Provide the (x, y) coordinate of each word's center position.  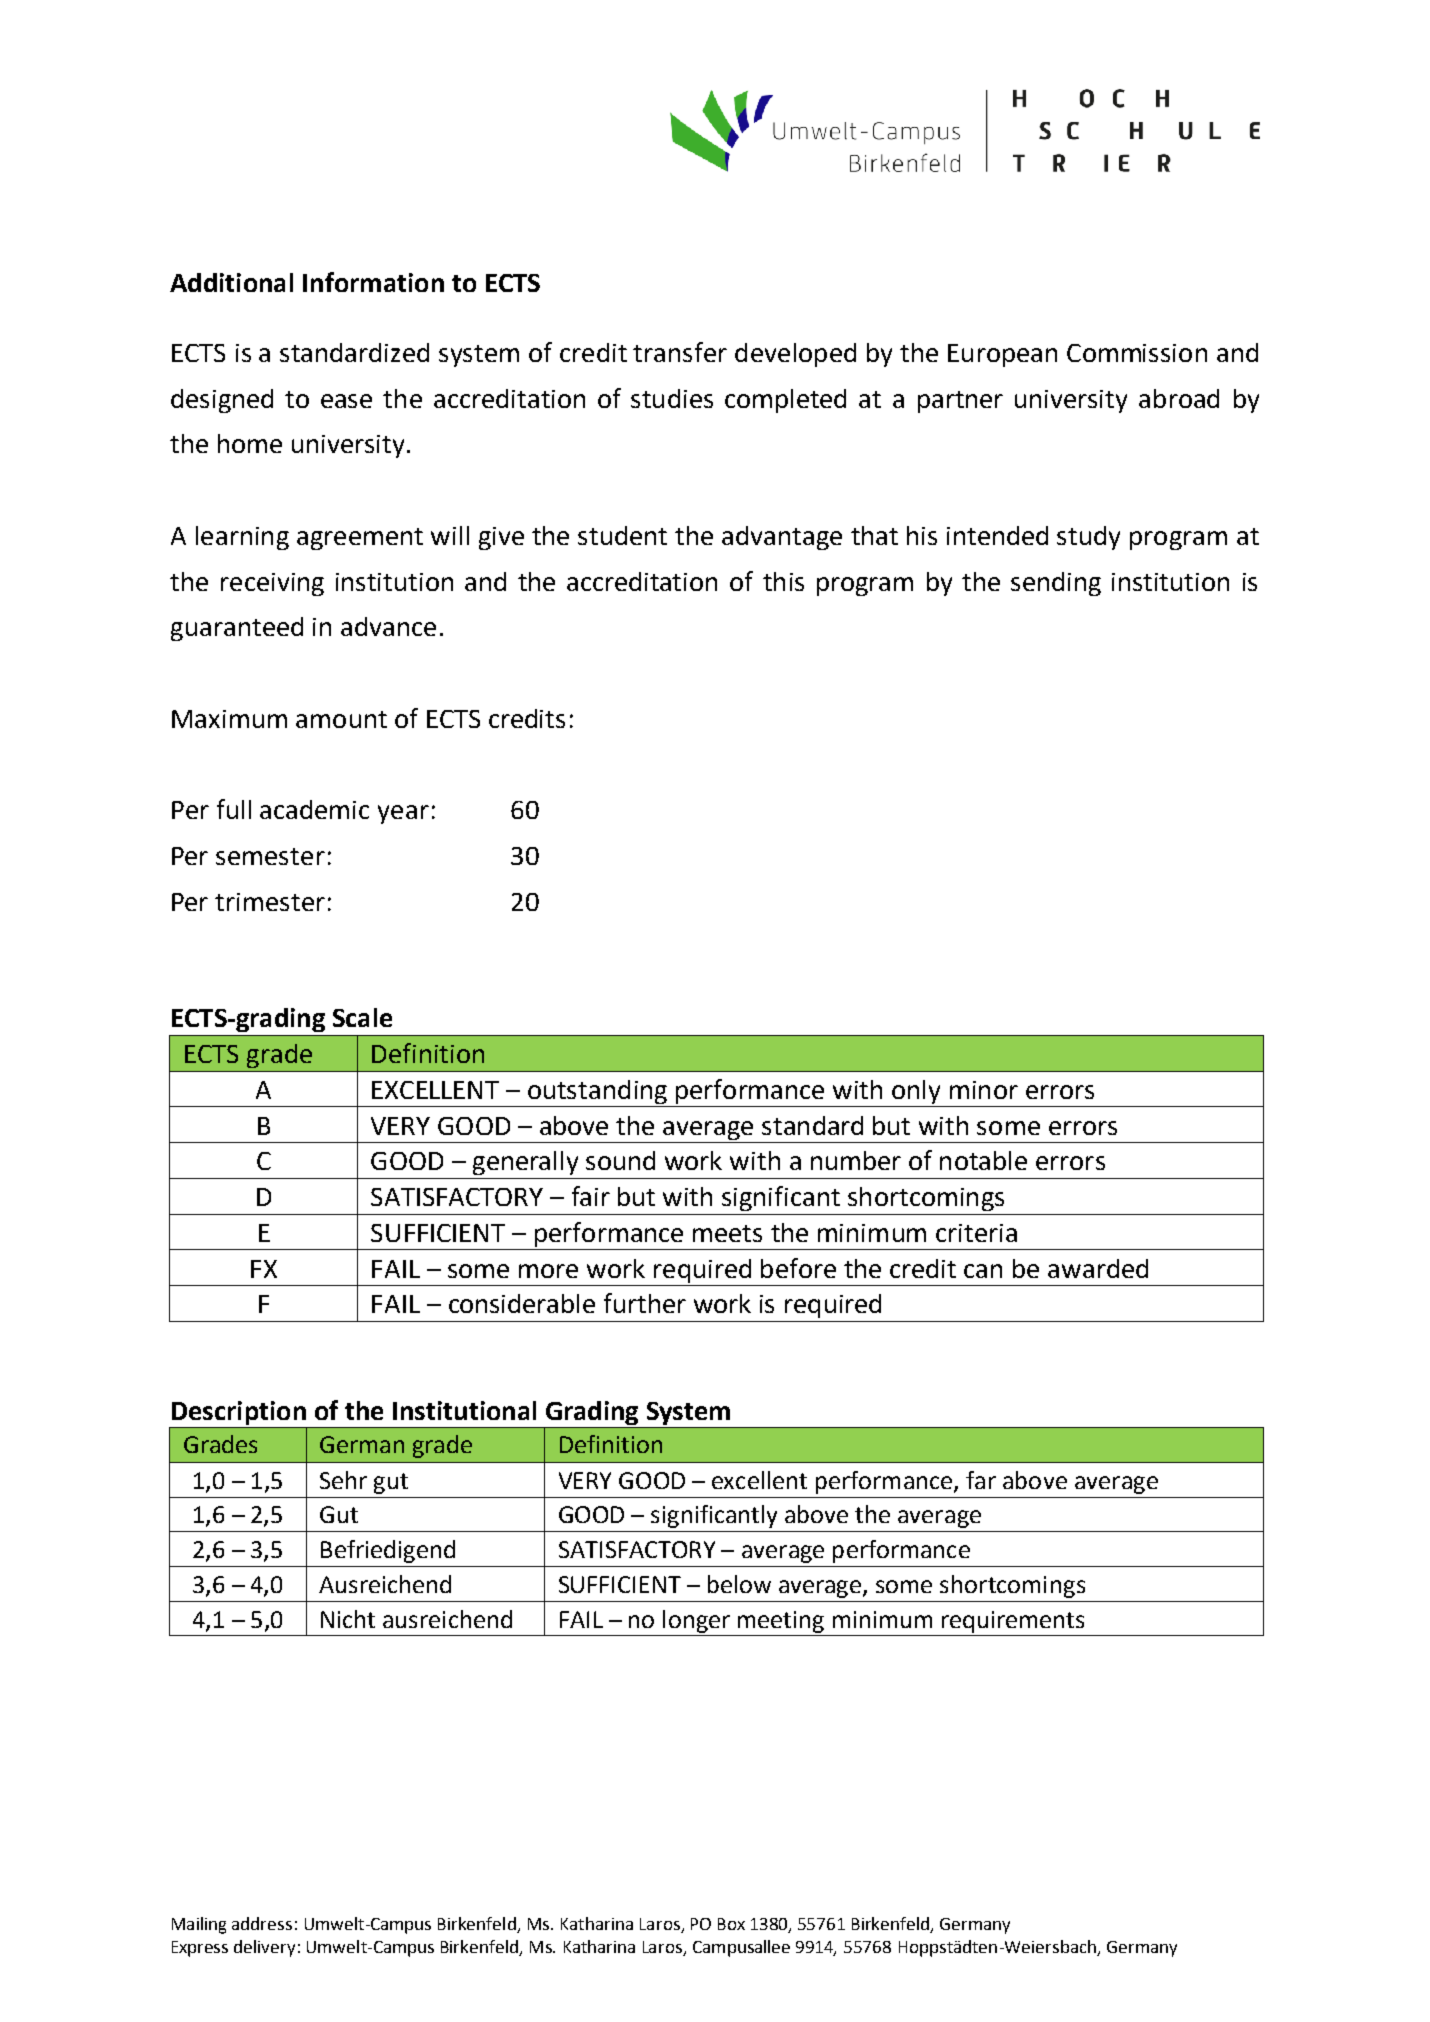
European (1002, 355)
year (403, 814)
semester (270, 856)
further (645, 1303)
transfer (680, 352)
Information (373, 282)
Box (731, 1924)
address (262, 1923)
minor (984, 1090)
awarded (1098, 1268)
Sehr (343, 1480)
